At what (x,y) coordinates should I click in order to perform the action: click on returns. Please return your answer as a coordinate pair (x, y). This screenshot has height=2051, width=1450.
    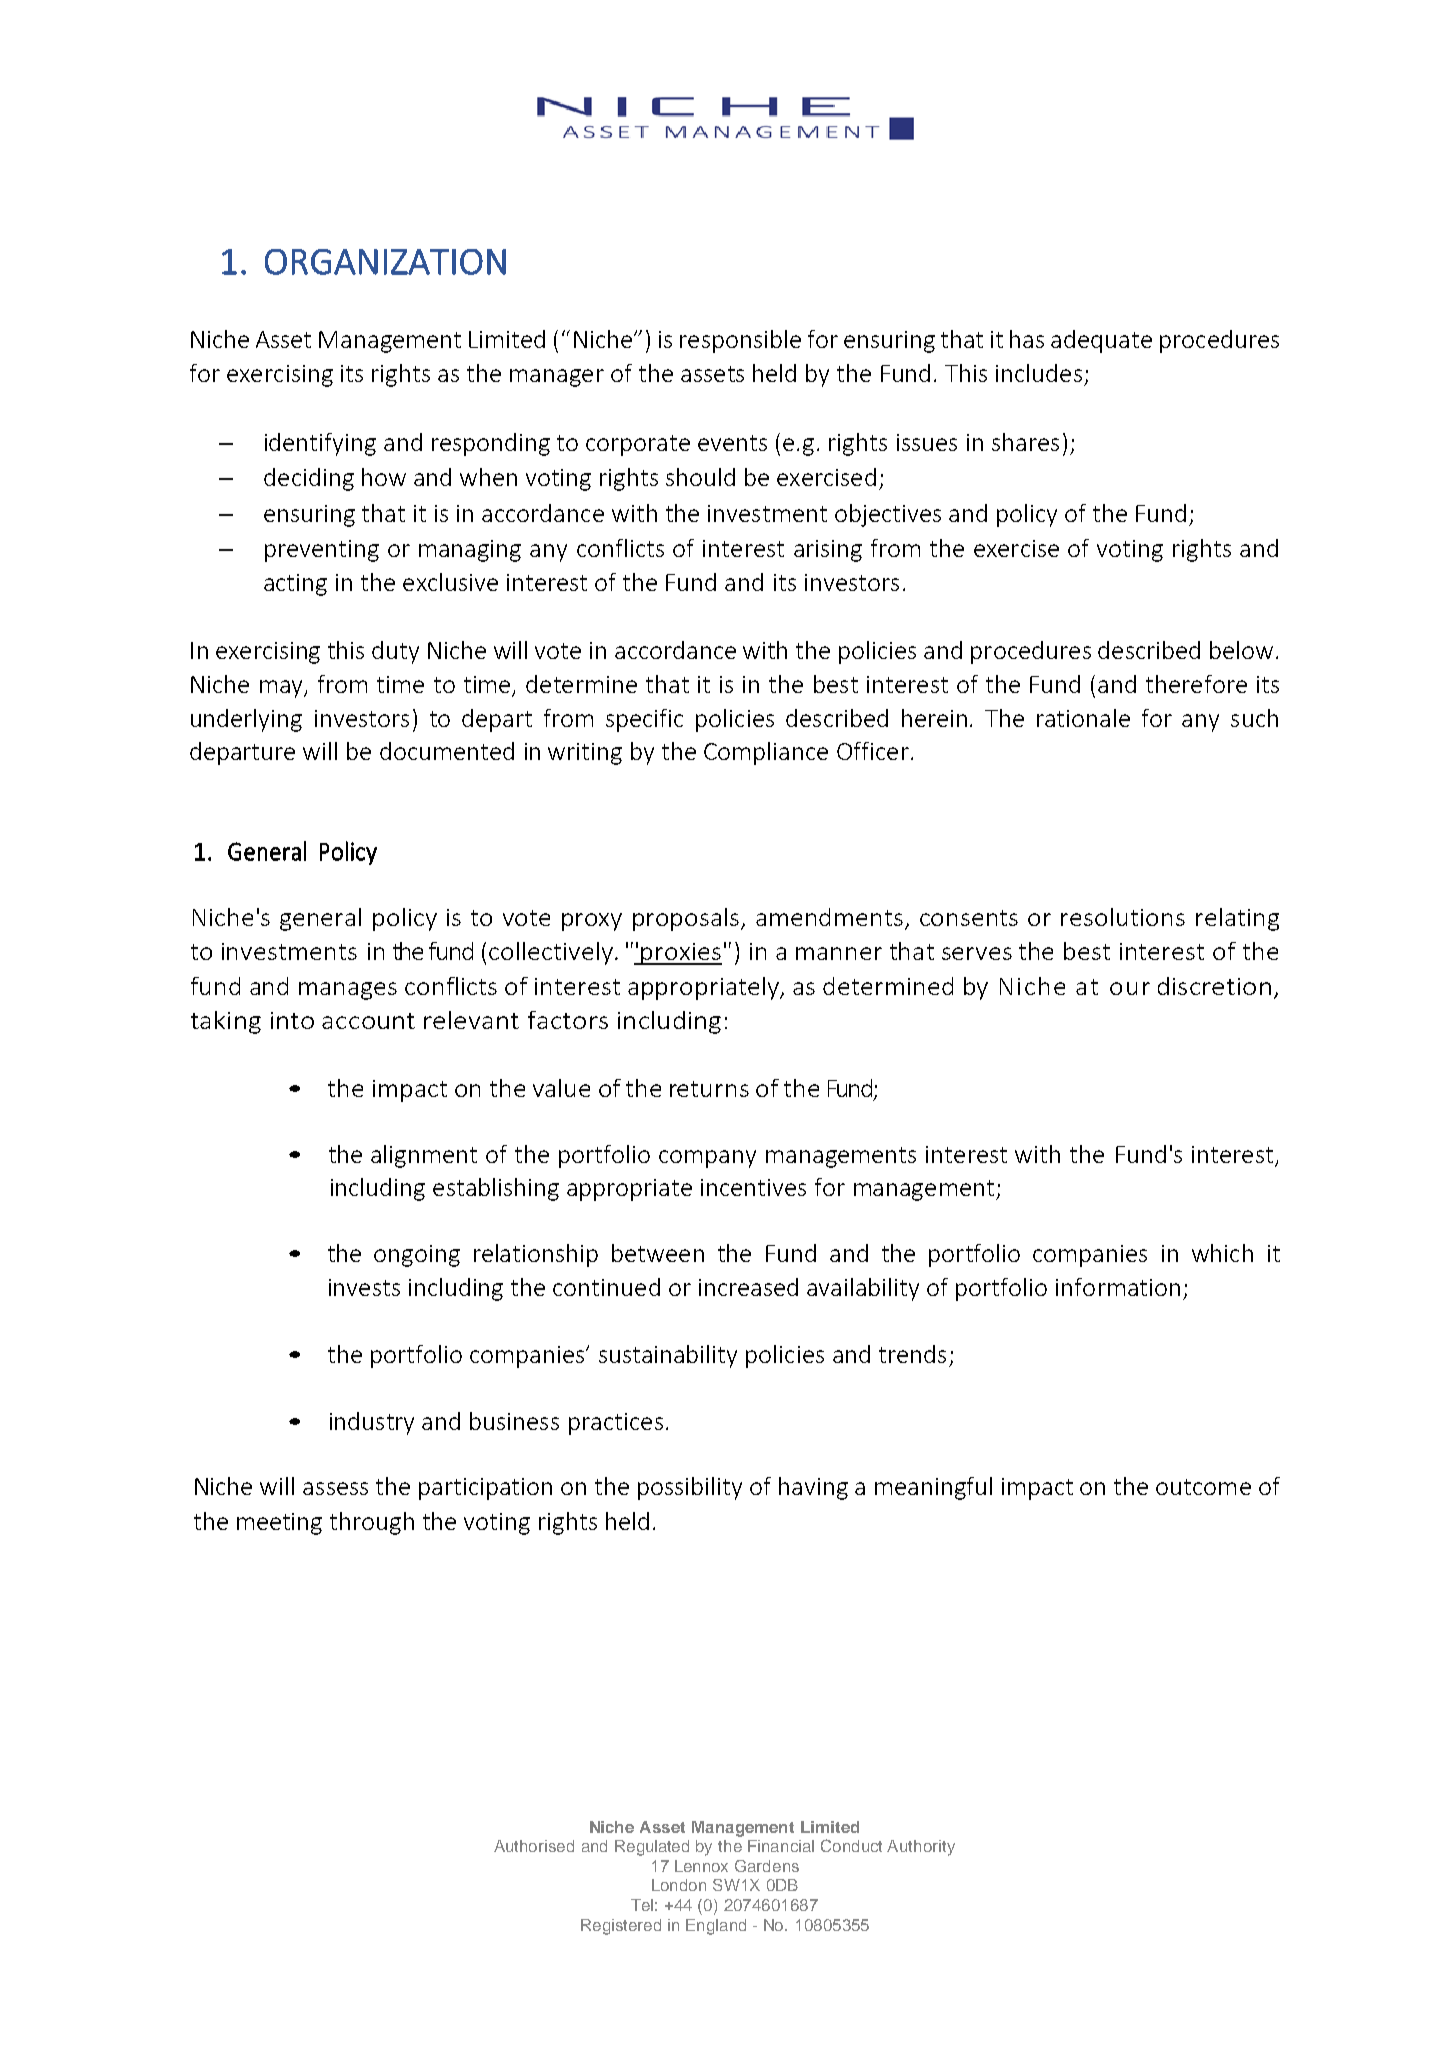
    Looking at the image, I should click on (709, 1089).
